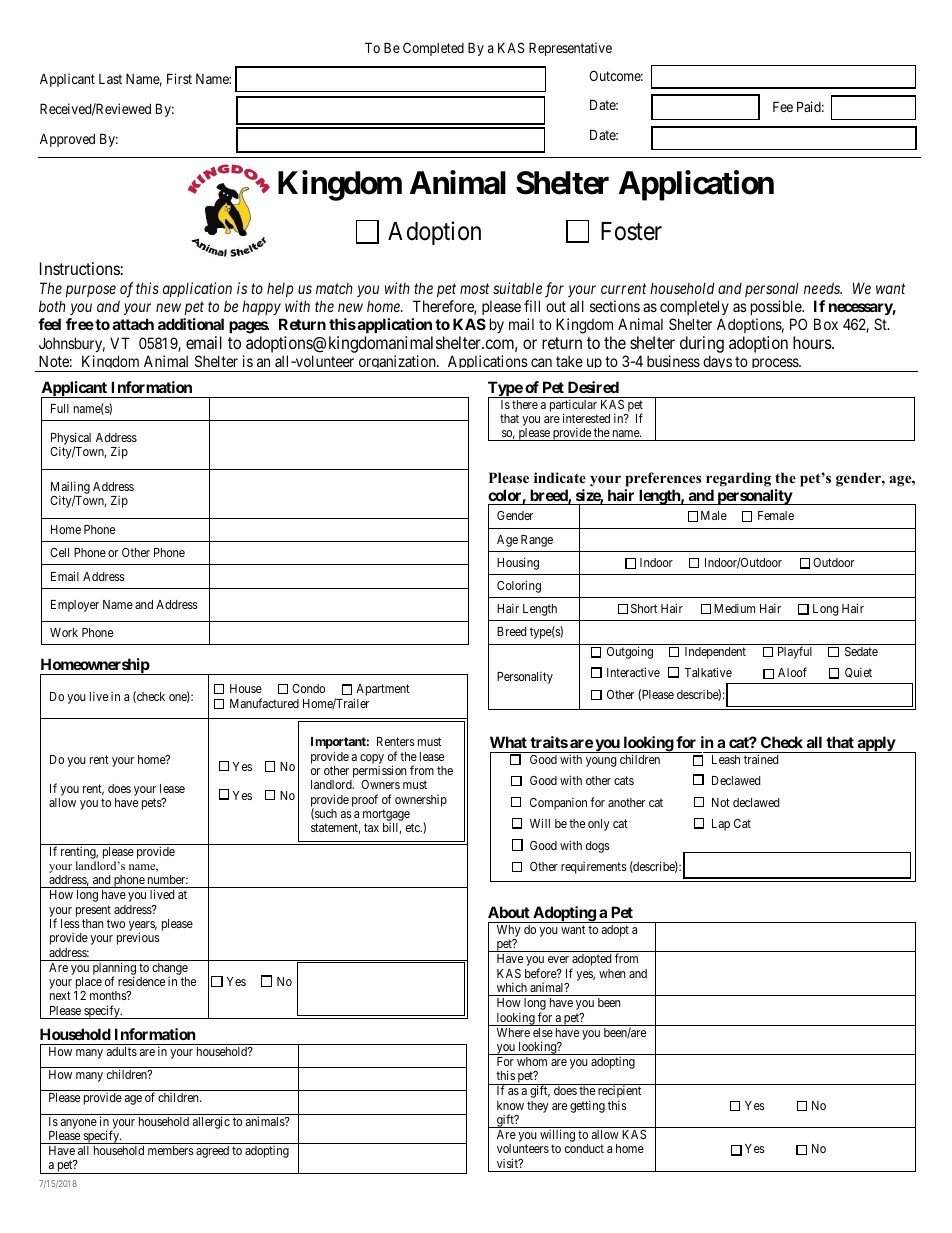 The image size is (952, 1233). I want to click on Foster, so click(631, 231).
